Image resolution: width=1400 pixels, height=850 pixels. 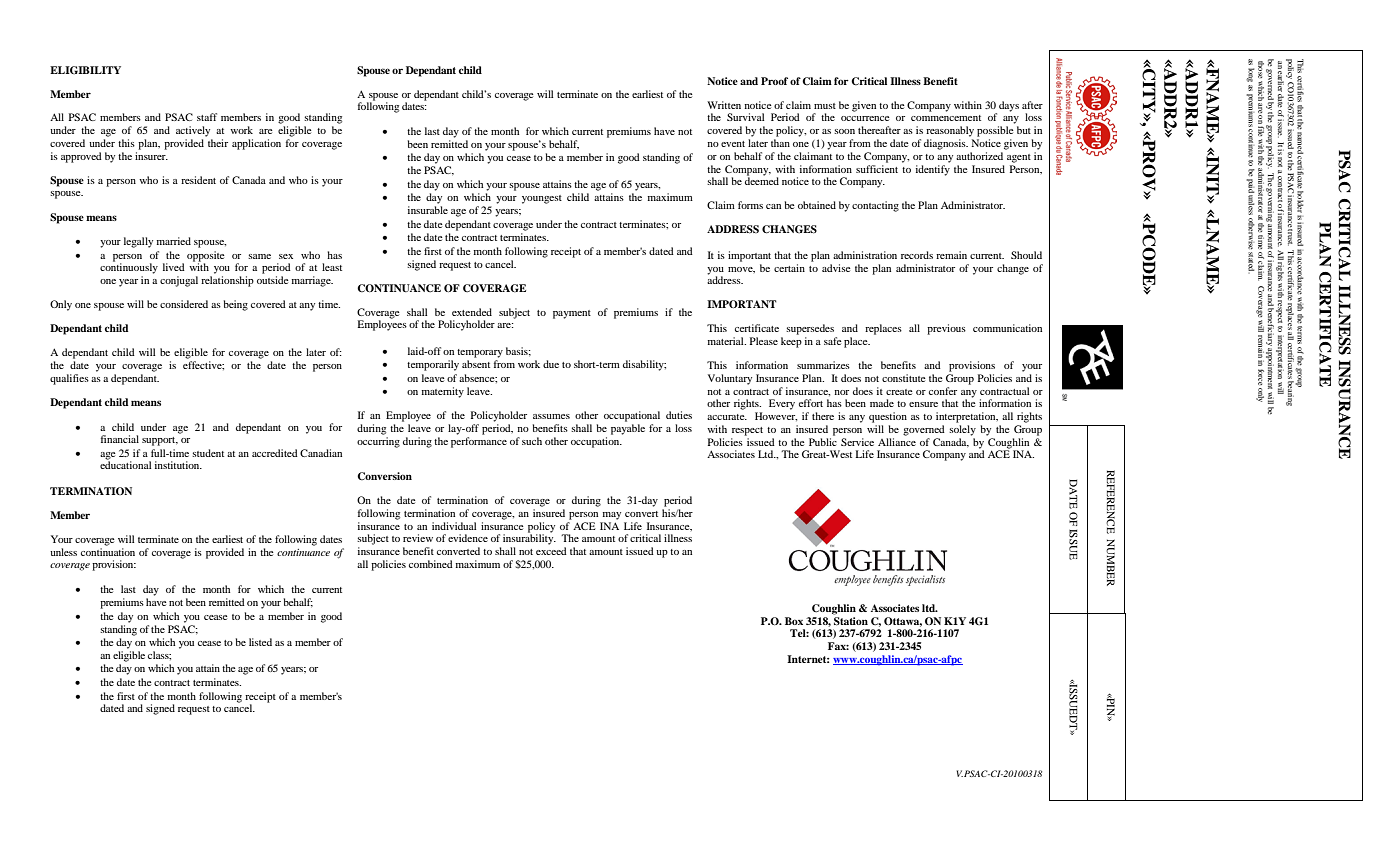 I want to click on qualifies, so click(x=69, y=379).
